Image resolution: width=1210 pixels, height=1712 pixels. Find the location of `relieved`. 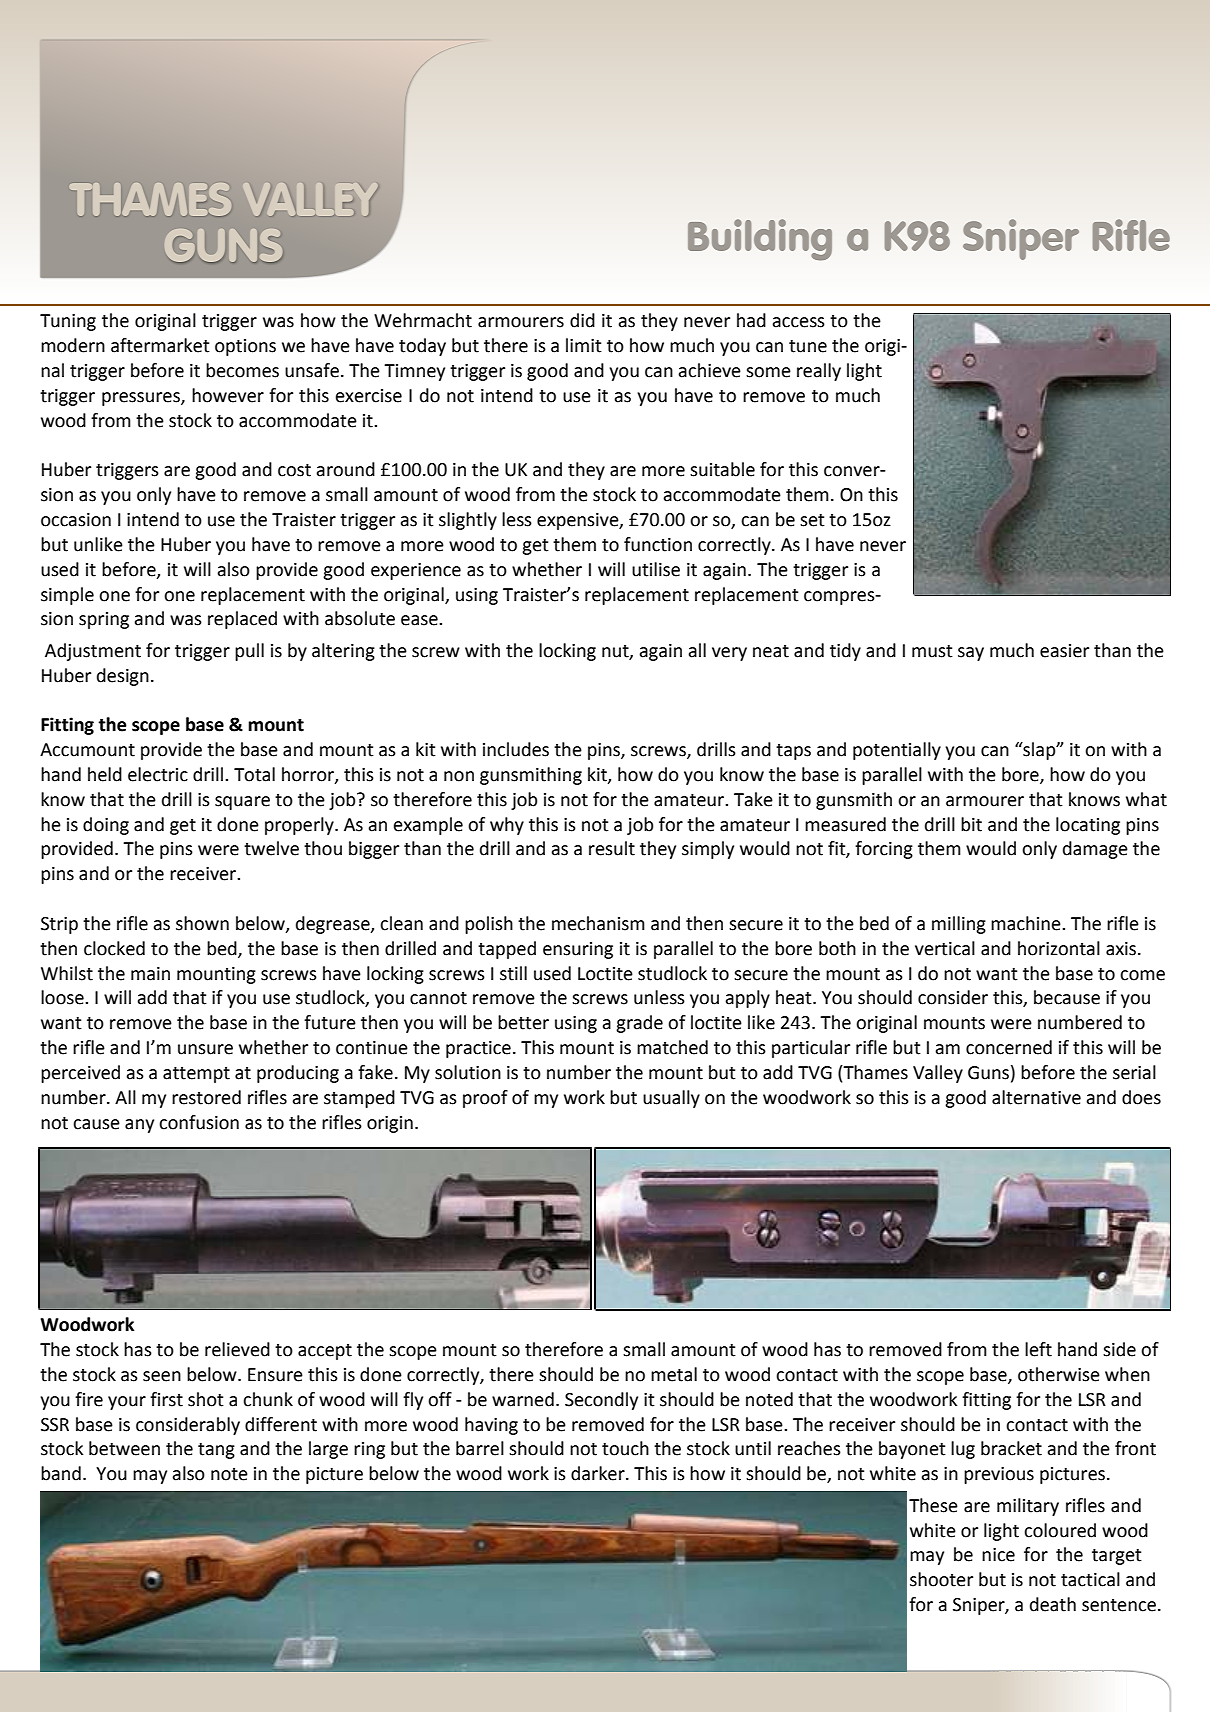

relieved is located at coordinates (237, 1349).
